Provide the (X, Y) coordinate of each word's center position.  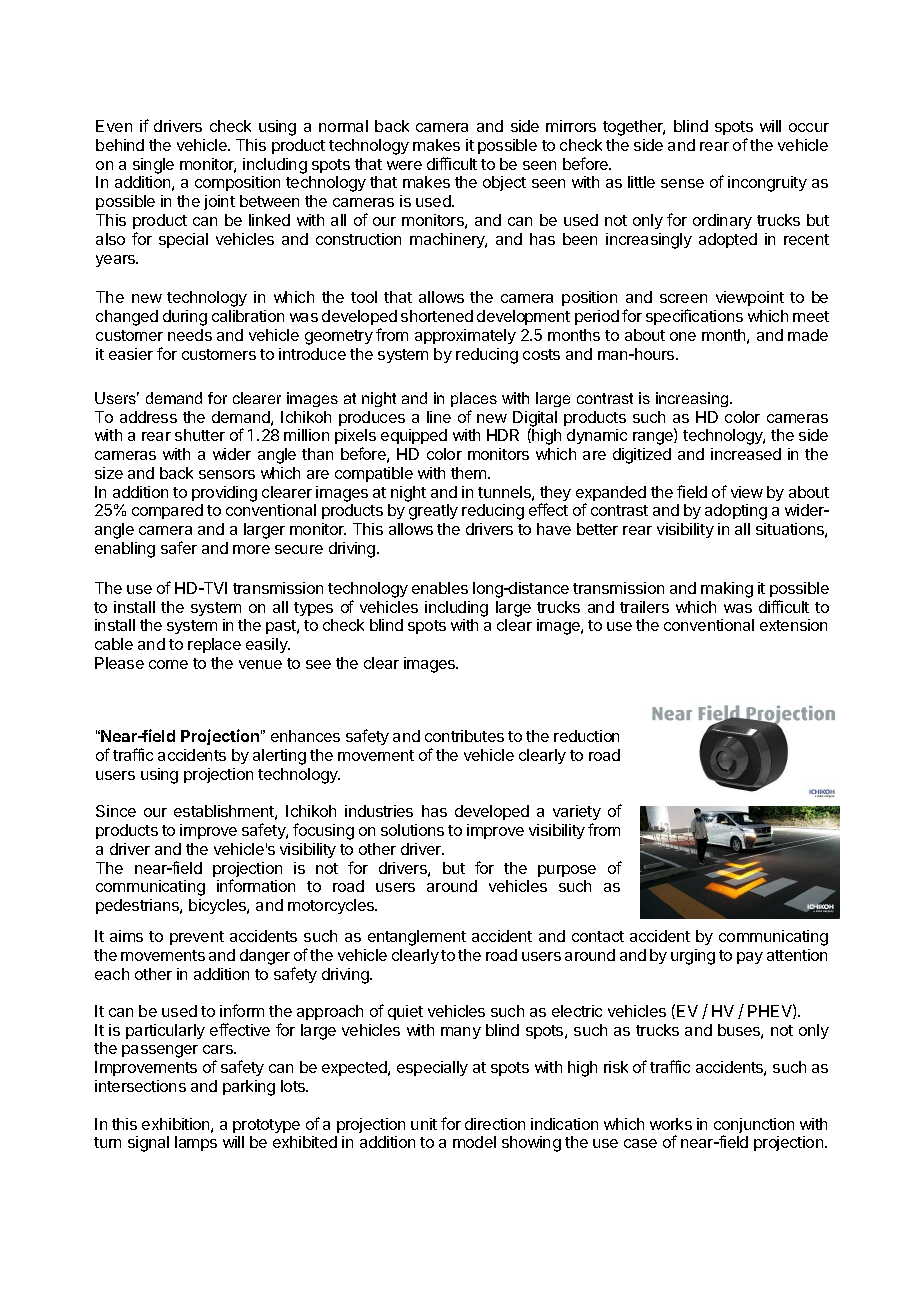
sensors (227, 474)
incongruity (767, 184)
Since (116, 811)
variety (577, 814)
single (153, 166)
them (470, 473)
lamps (196, 1143)
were (404, 165)
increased (746, 454)
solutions (412, 830)
